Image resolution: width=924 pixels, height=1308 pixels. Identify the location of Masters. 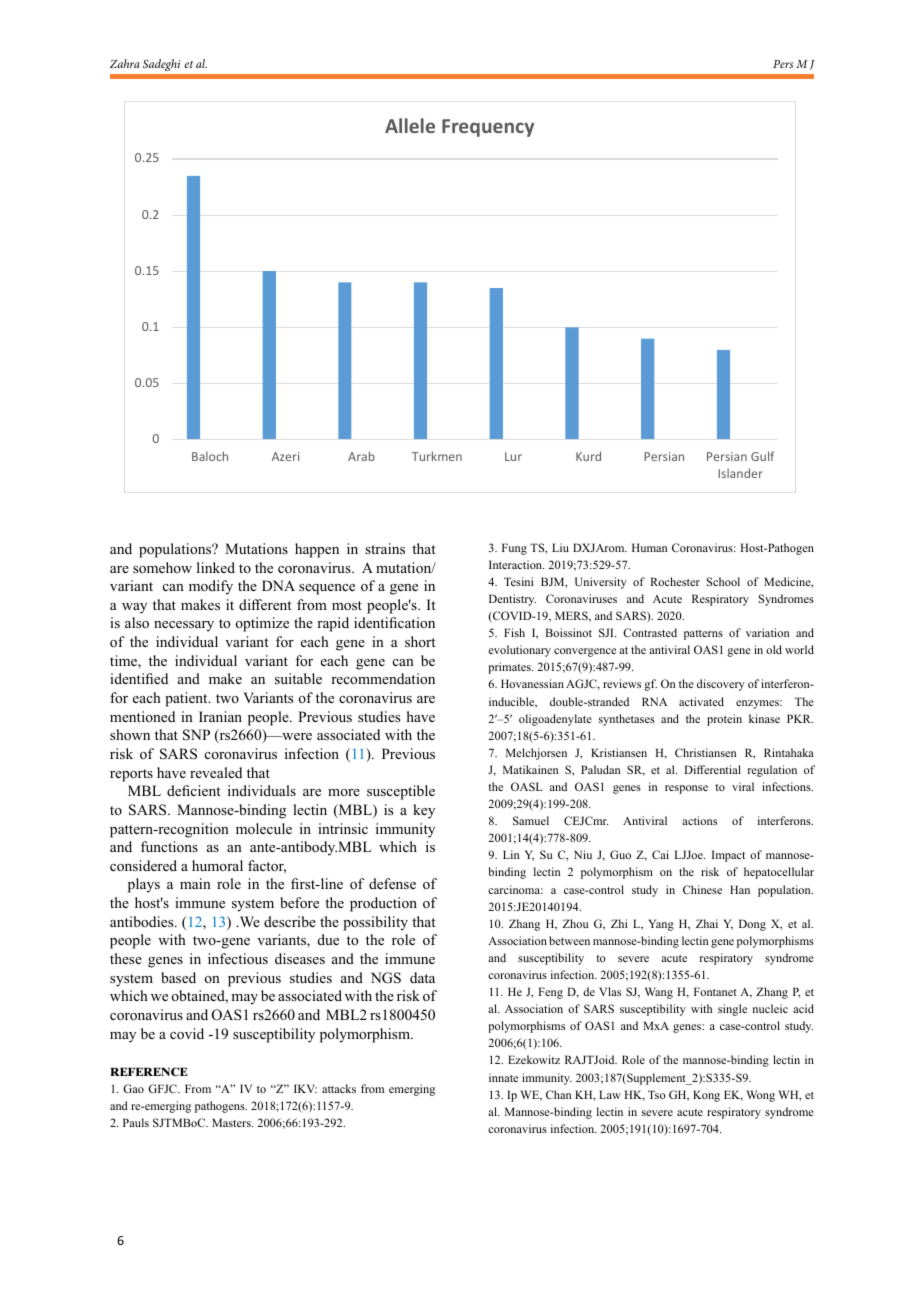
(232, 1122).
